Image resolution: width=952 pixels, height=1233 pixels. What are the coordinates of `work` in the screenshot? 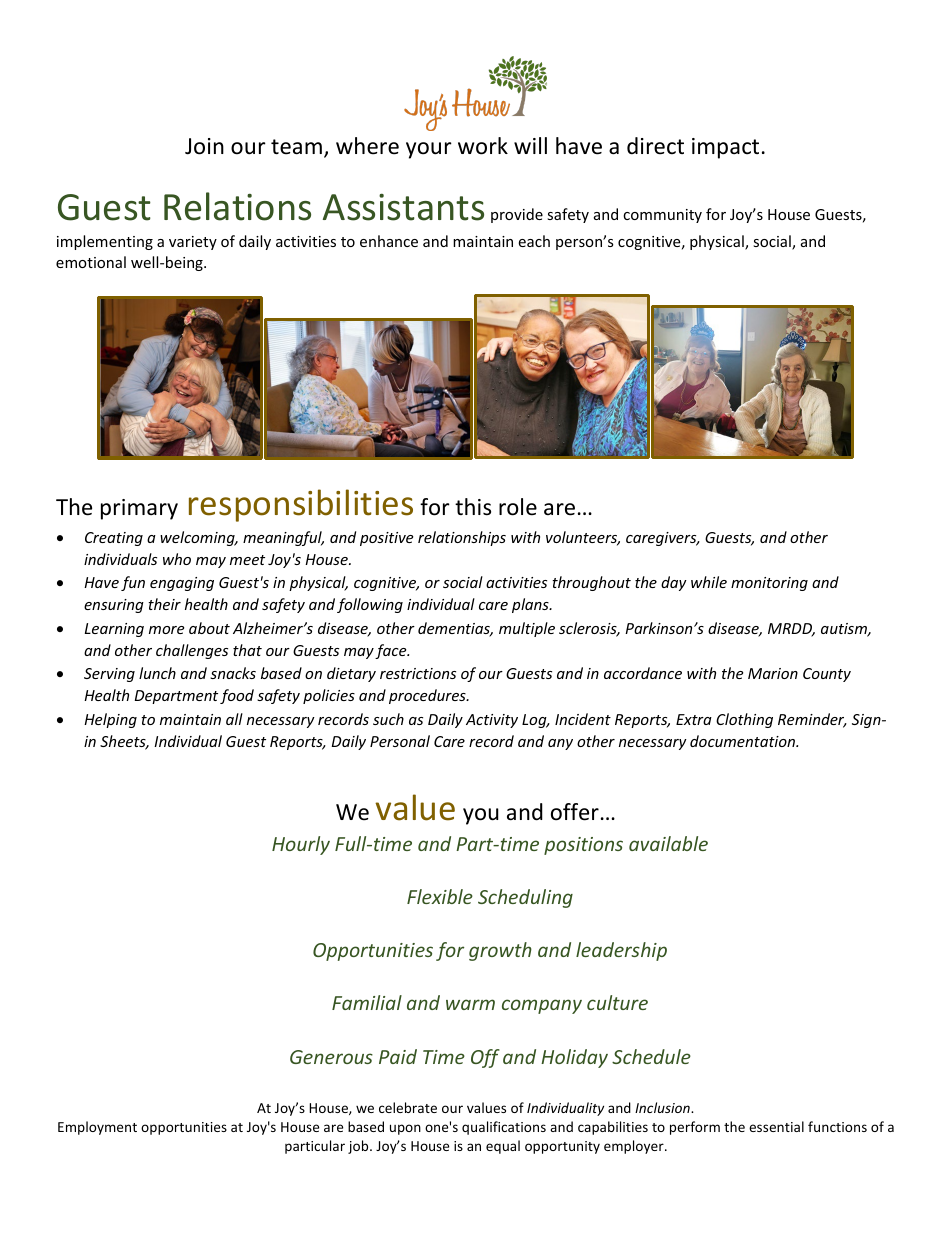 It's located at (483, 146).
